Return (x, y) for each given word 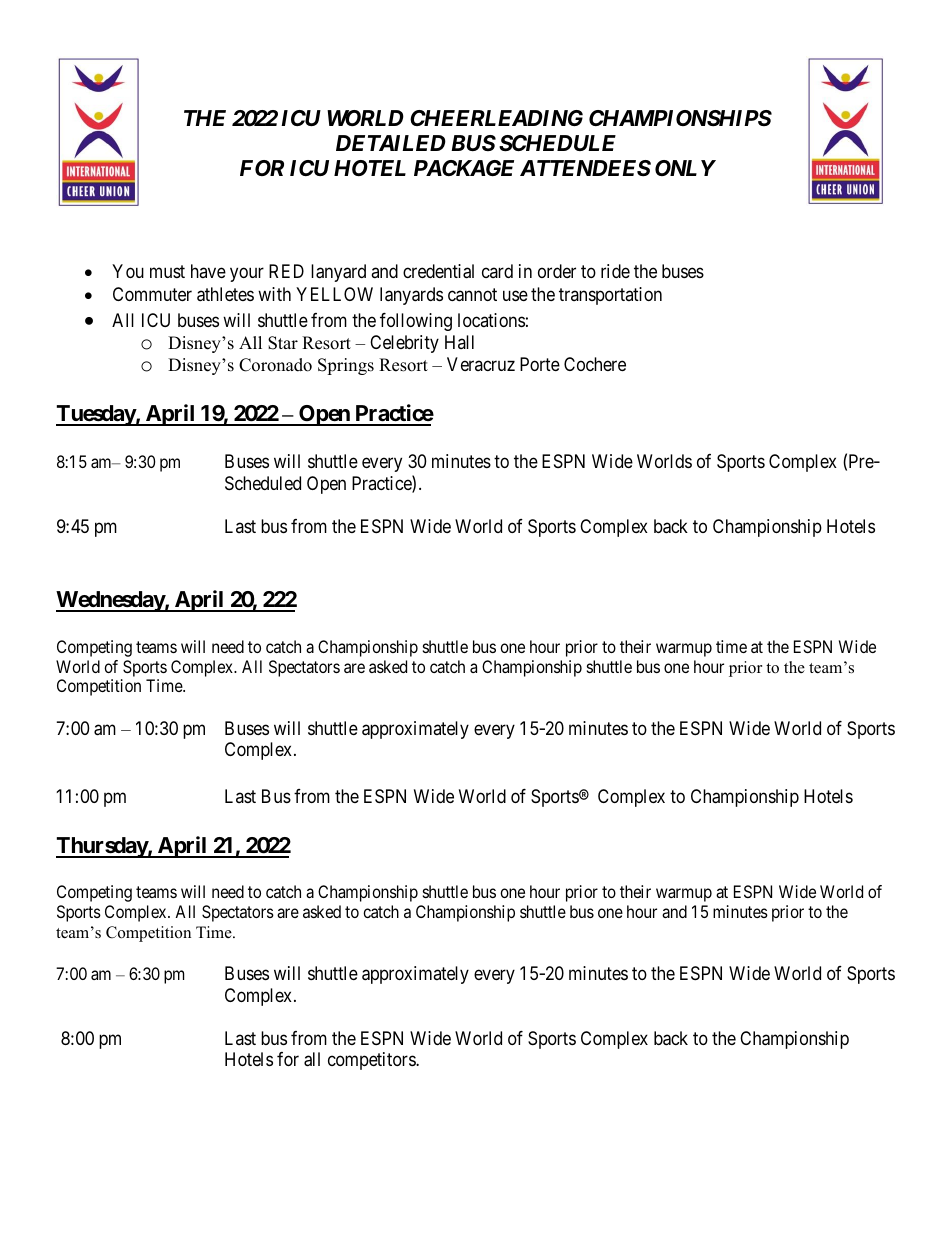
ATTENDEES (585, 168)
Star (283, 343)
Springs (346, 366)
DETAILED (391, 143)
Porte (540, 364)
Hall (459, 342)
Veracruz (481, 364)
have (208, 271)
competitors (372, 1061)
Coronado (275, 365)
